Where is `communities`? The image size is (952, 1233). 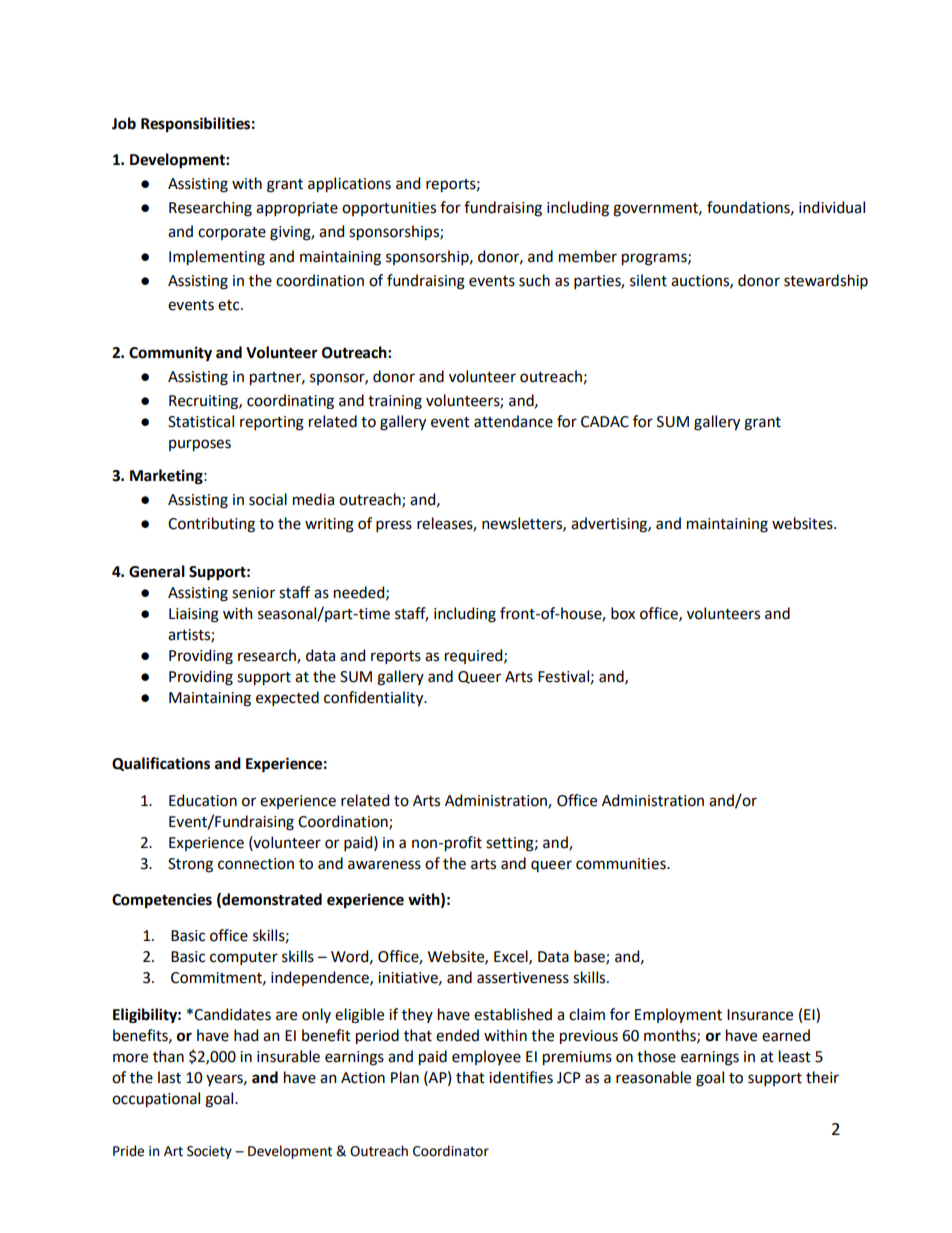
communities is located at coordinates (622, 864).
